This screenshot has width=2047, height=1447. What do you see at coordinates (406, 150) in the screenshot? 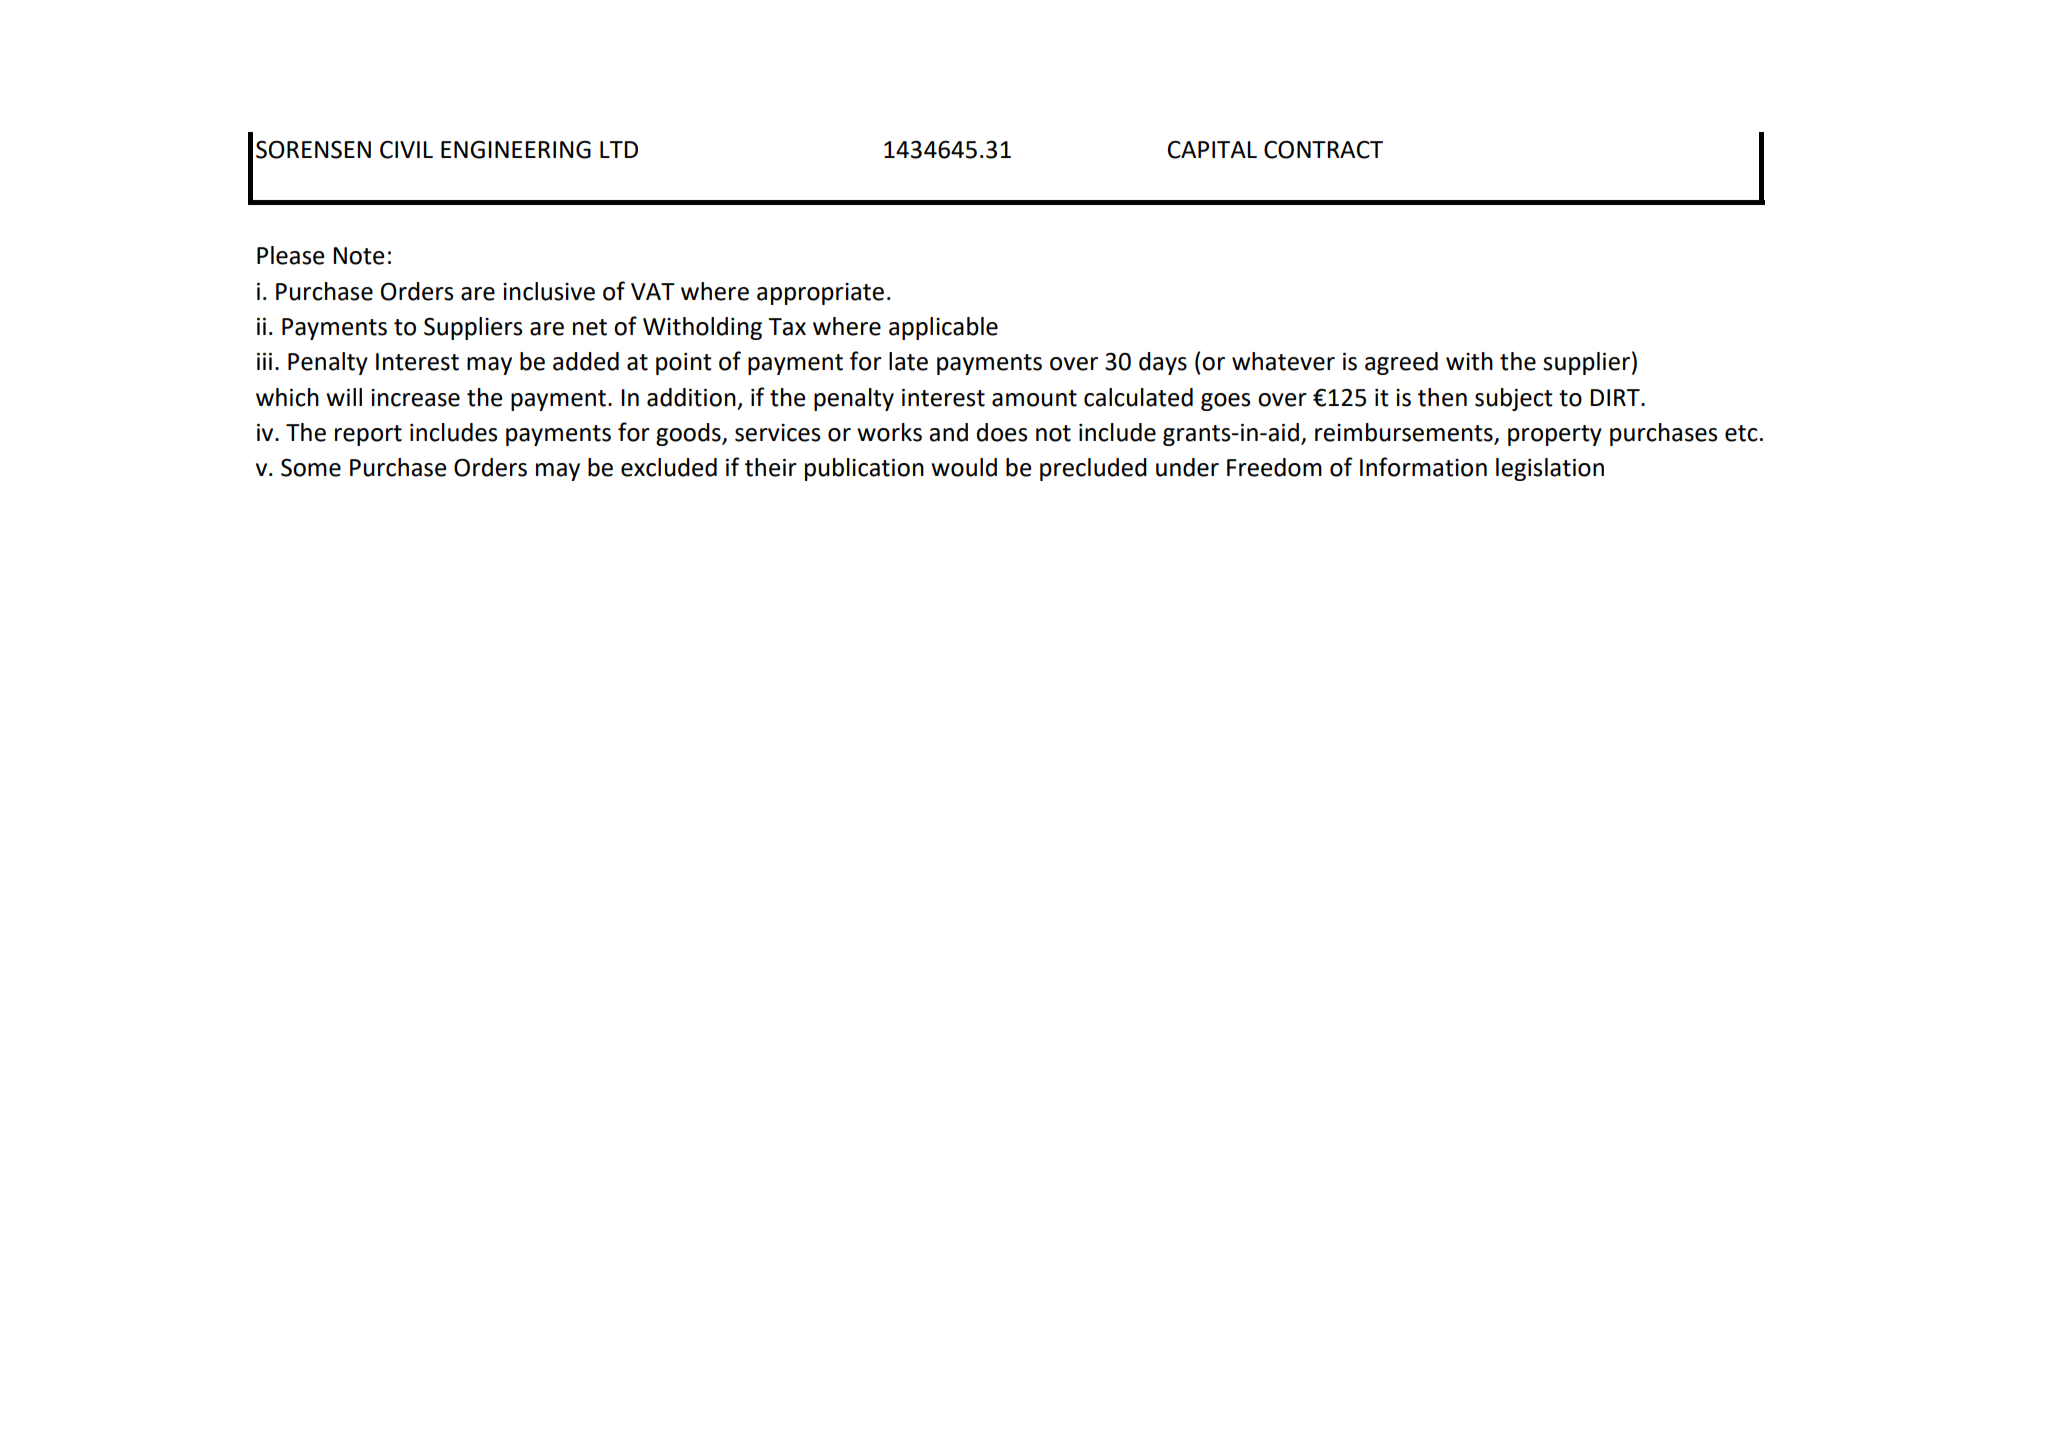
I see `CIVIL` at bounding box center [406, 150].
